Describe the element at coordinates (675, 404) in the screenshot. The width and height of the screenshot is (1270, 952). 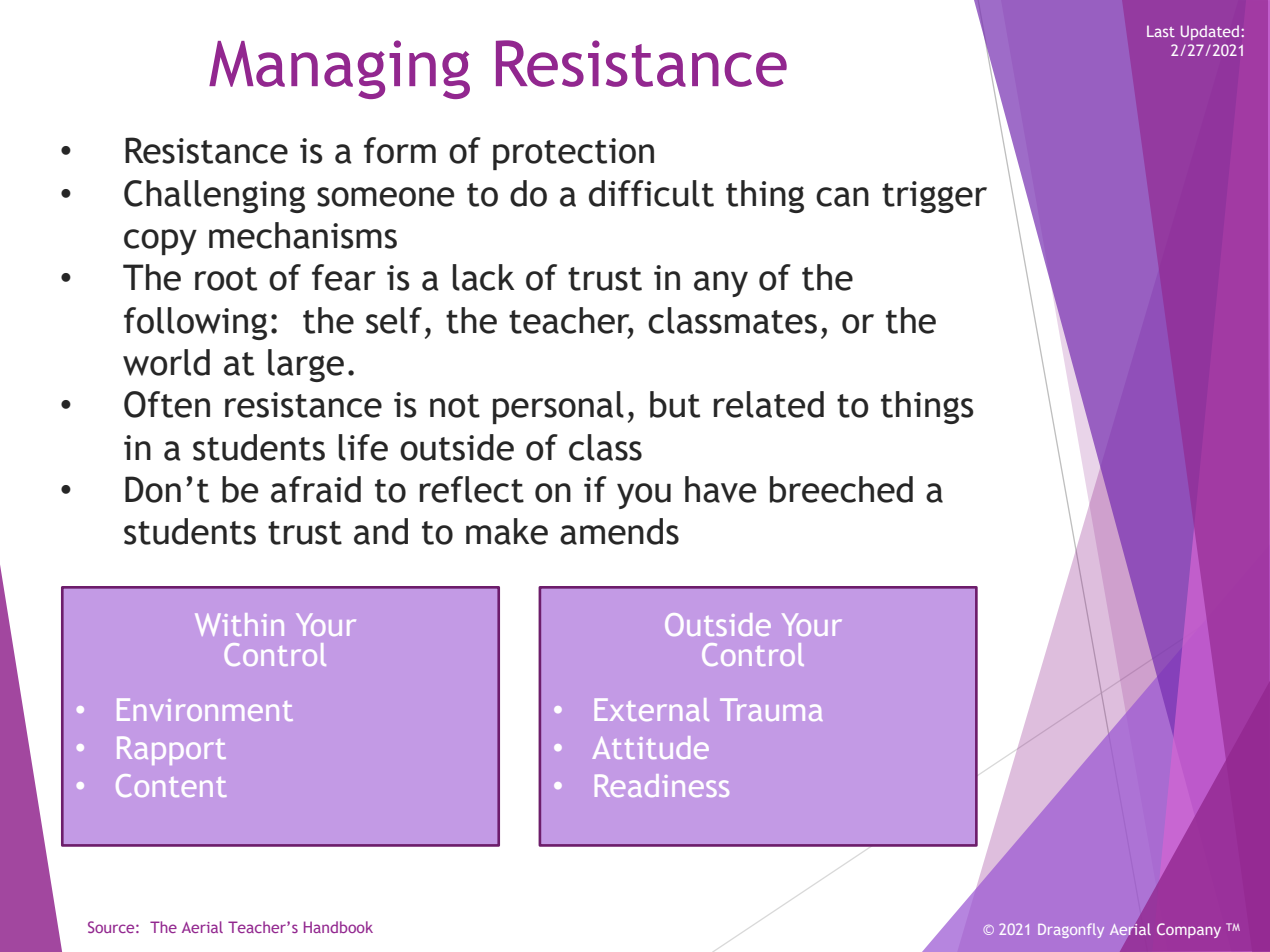
I see `but` at that location.
